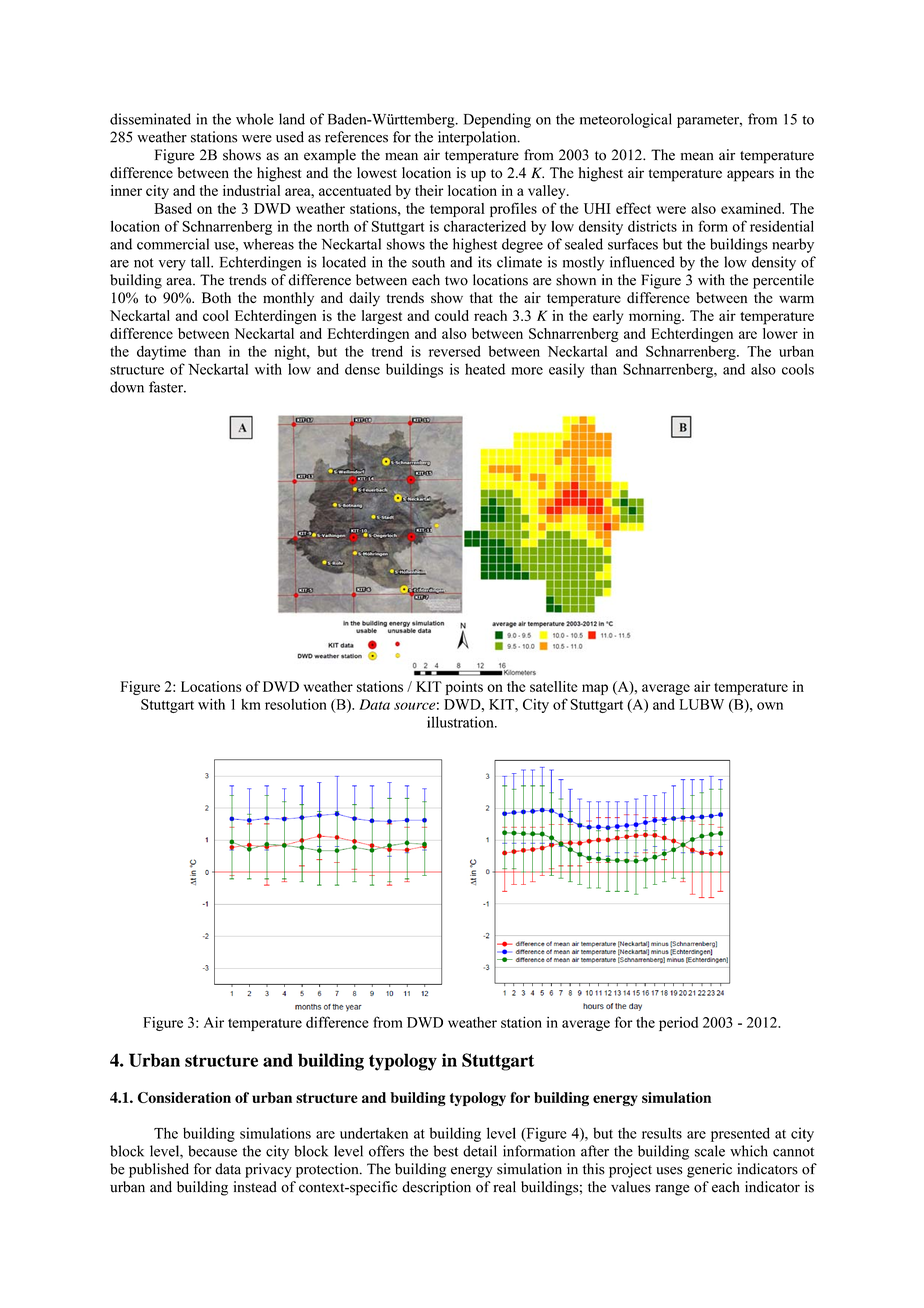  I want to click on scale, so click(710, 1151).
